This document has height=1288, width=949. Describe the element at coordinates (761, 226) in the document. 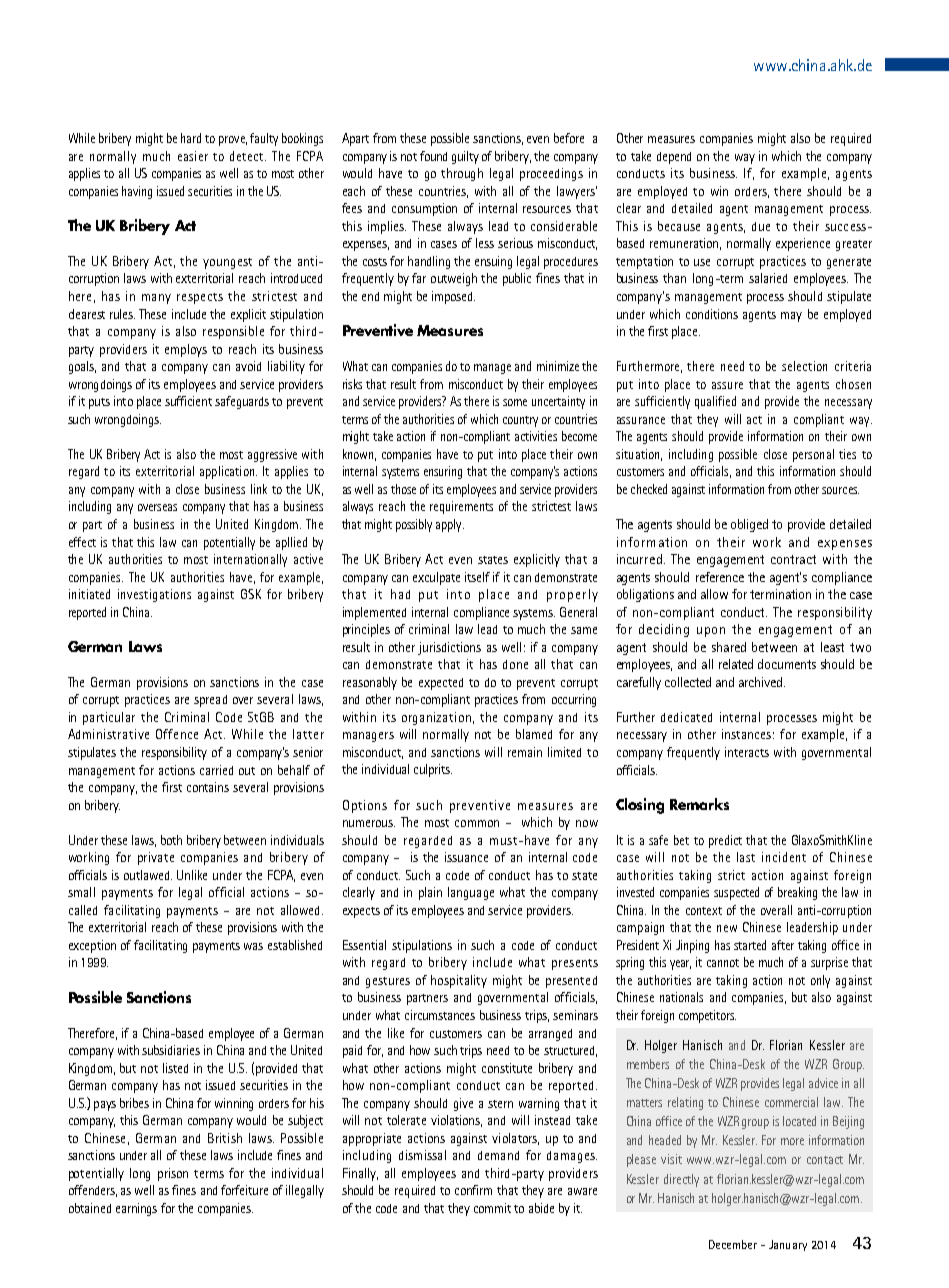

I see `due` at that location.
